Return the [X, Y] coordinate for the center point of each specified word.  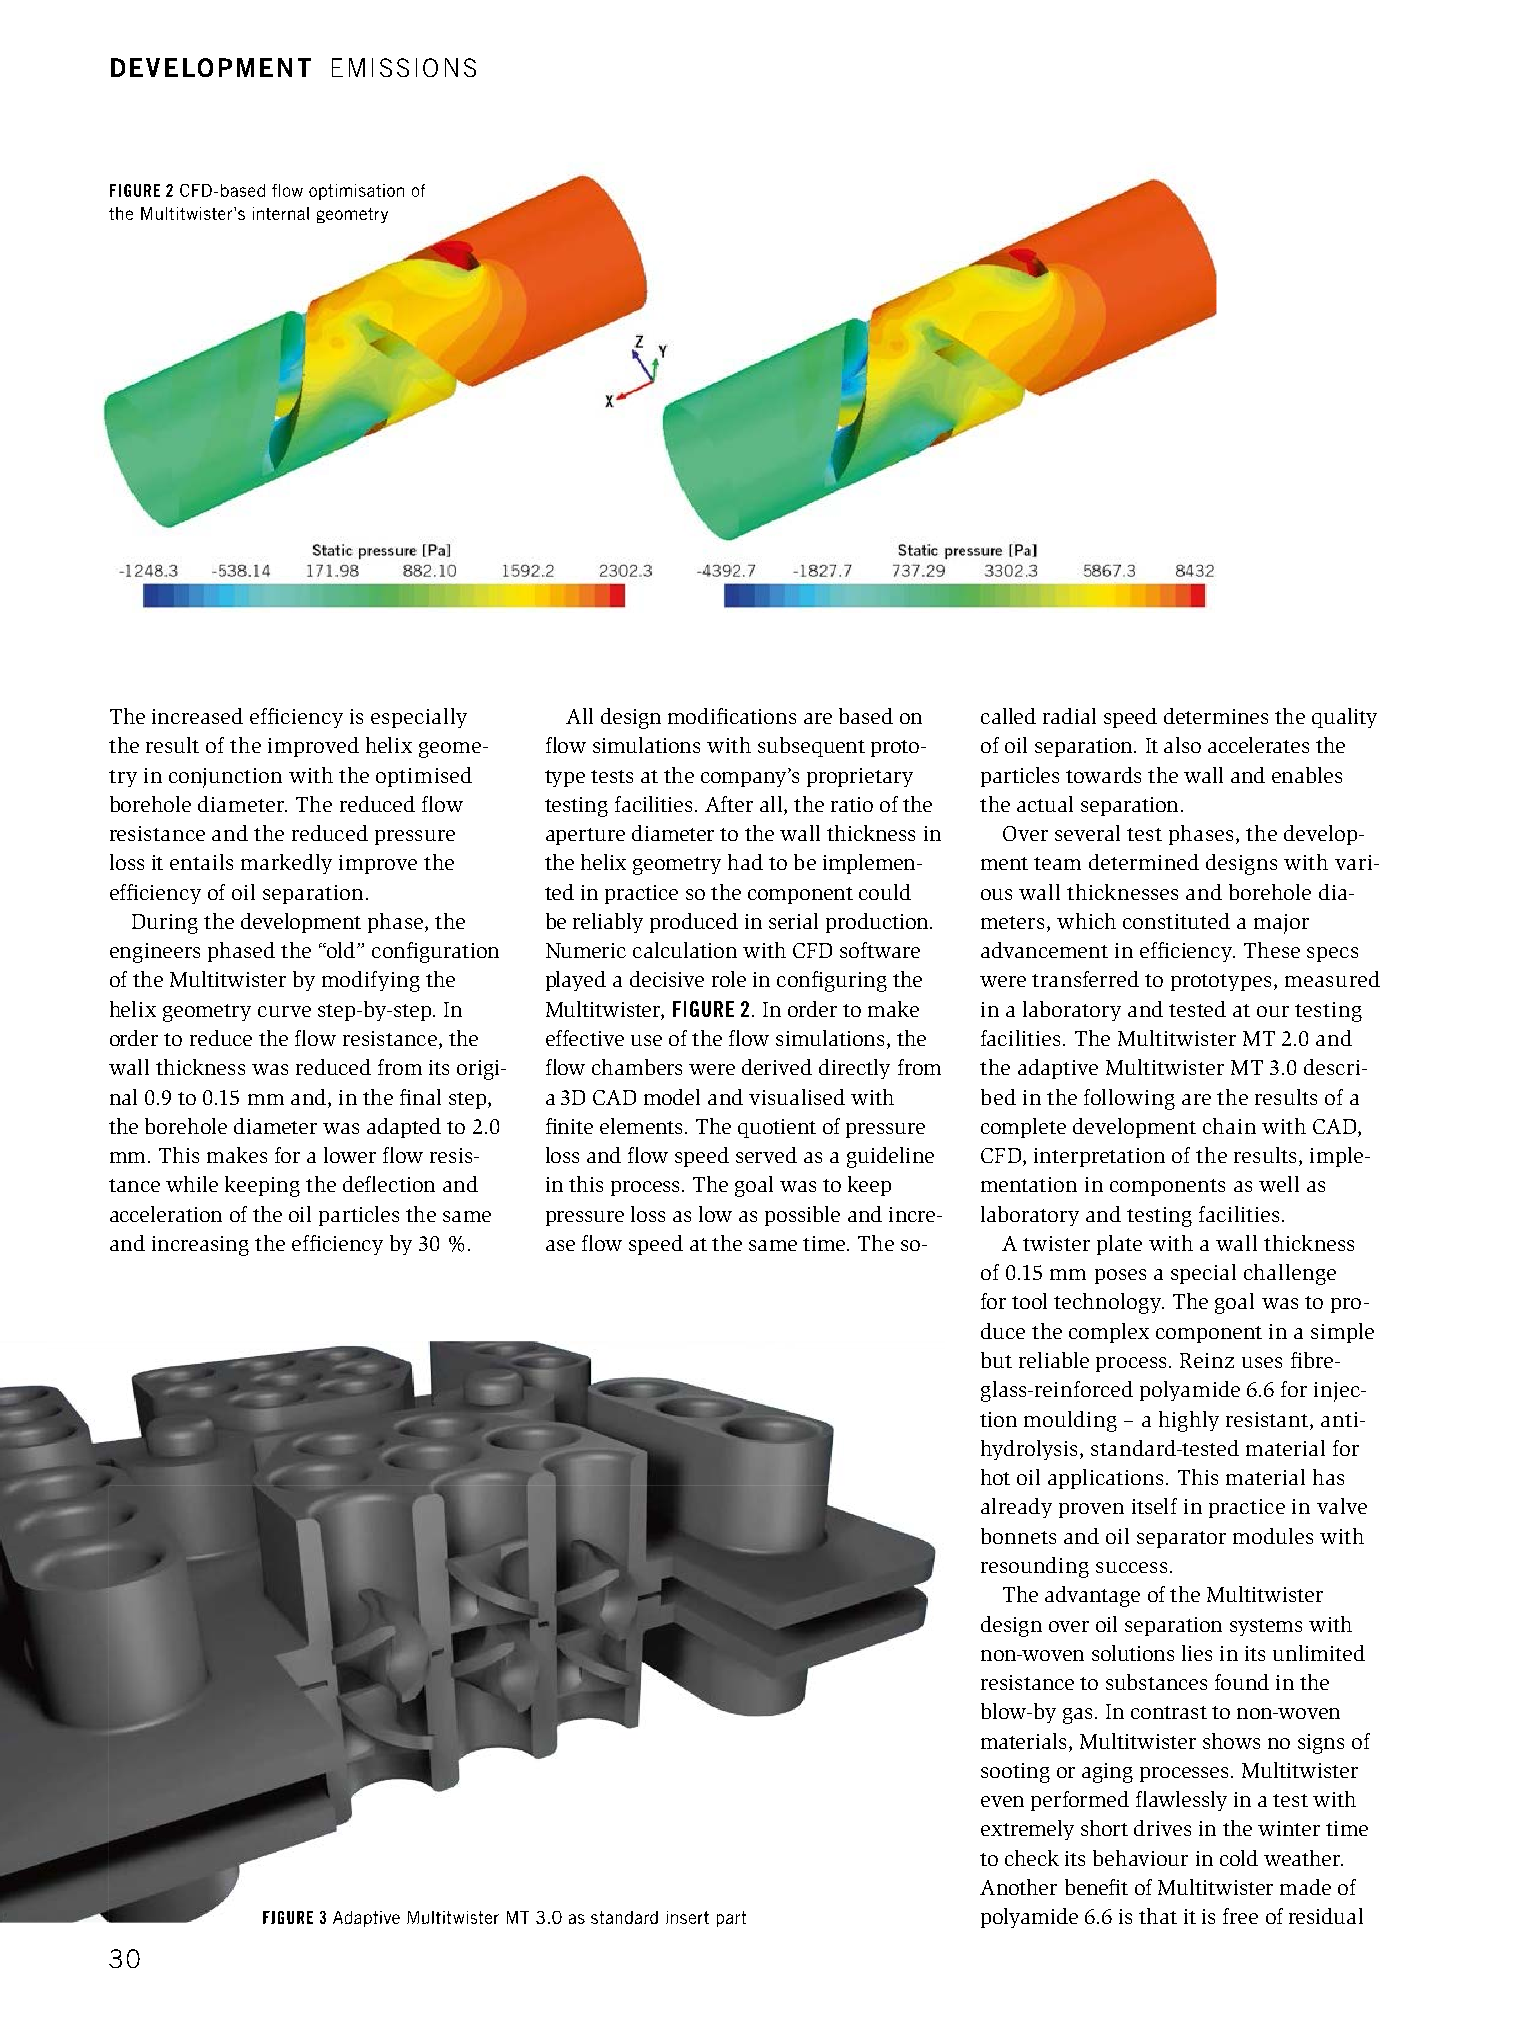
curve [284, 1011]
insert [687, 1917]
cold [1239, 1858]
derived [777, 1067]
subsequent [811, 747]
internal [281, 213]
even [1002, 1801]
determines [1216, 716]
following [1129, 1099]
